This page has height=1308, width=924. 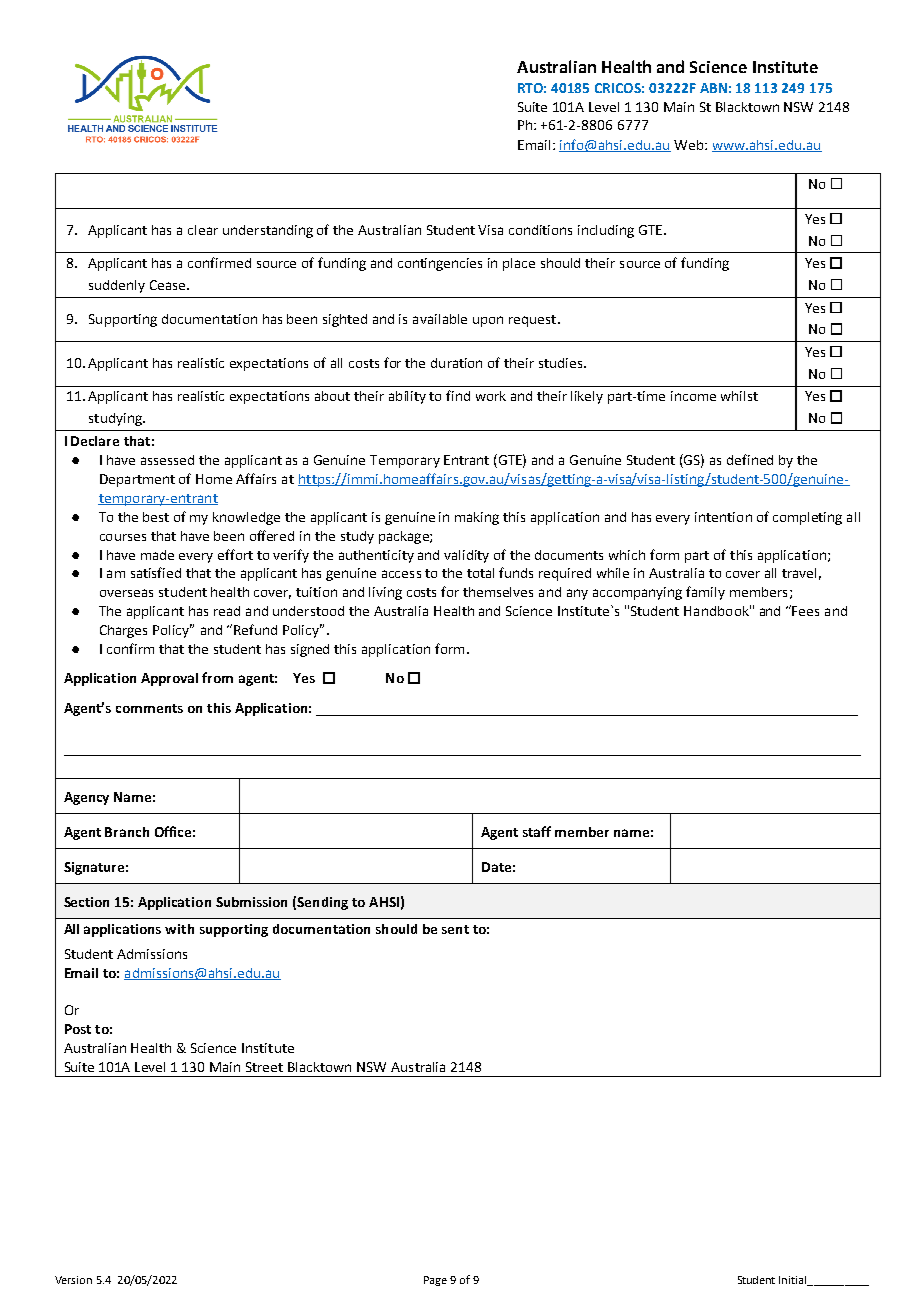 What do you see at coordinates (537, 831) in the page?
I see `staff` at bounding box center [537, 831].
